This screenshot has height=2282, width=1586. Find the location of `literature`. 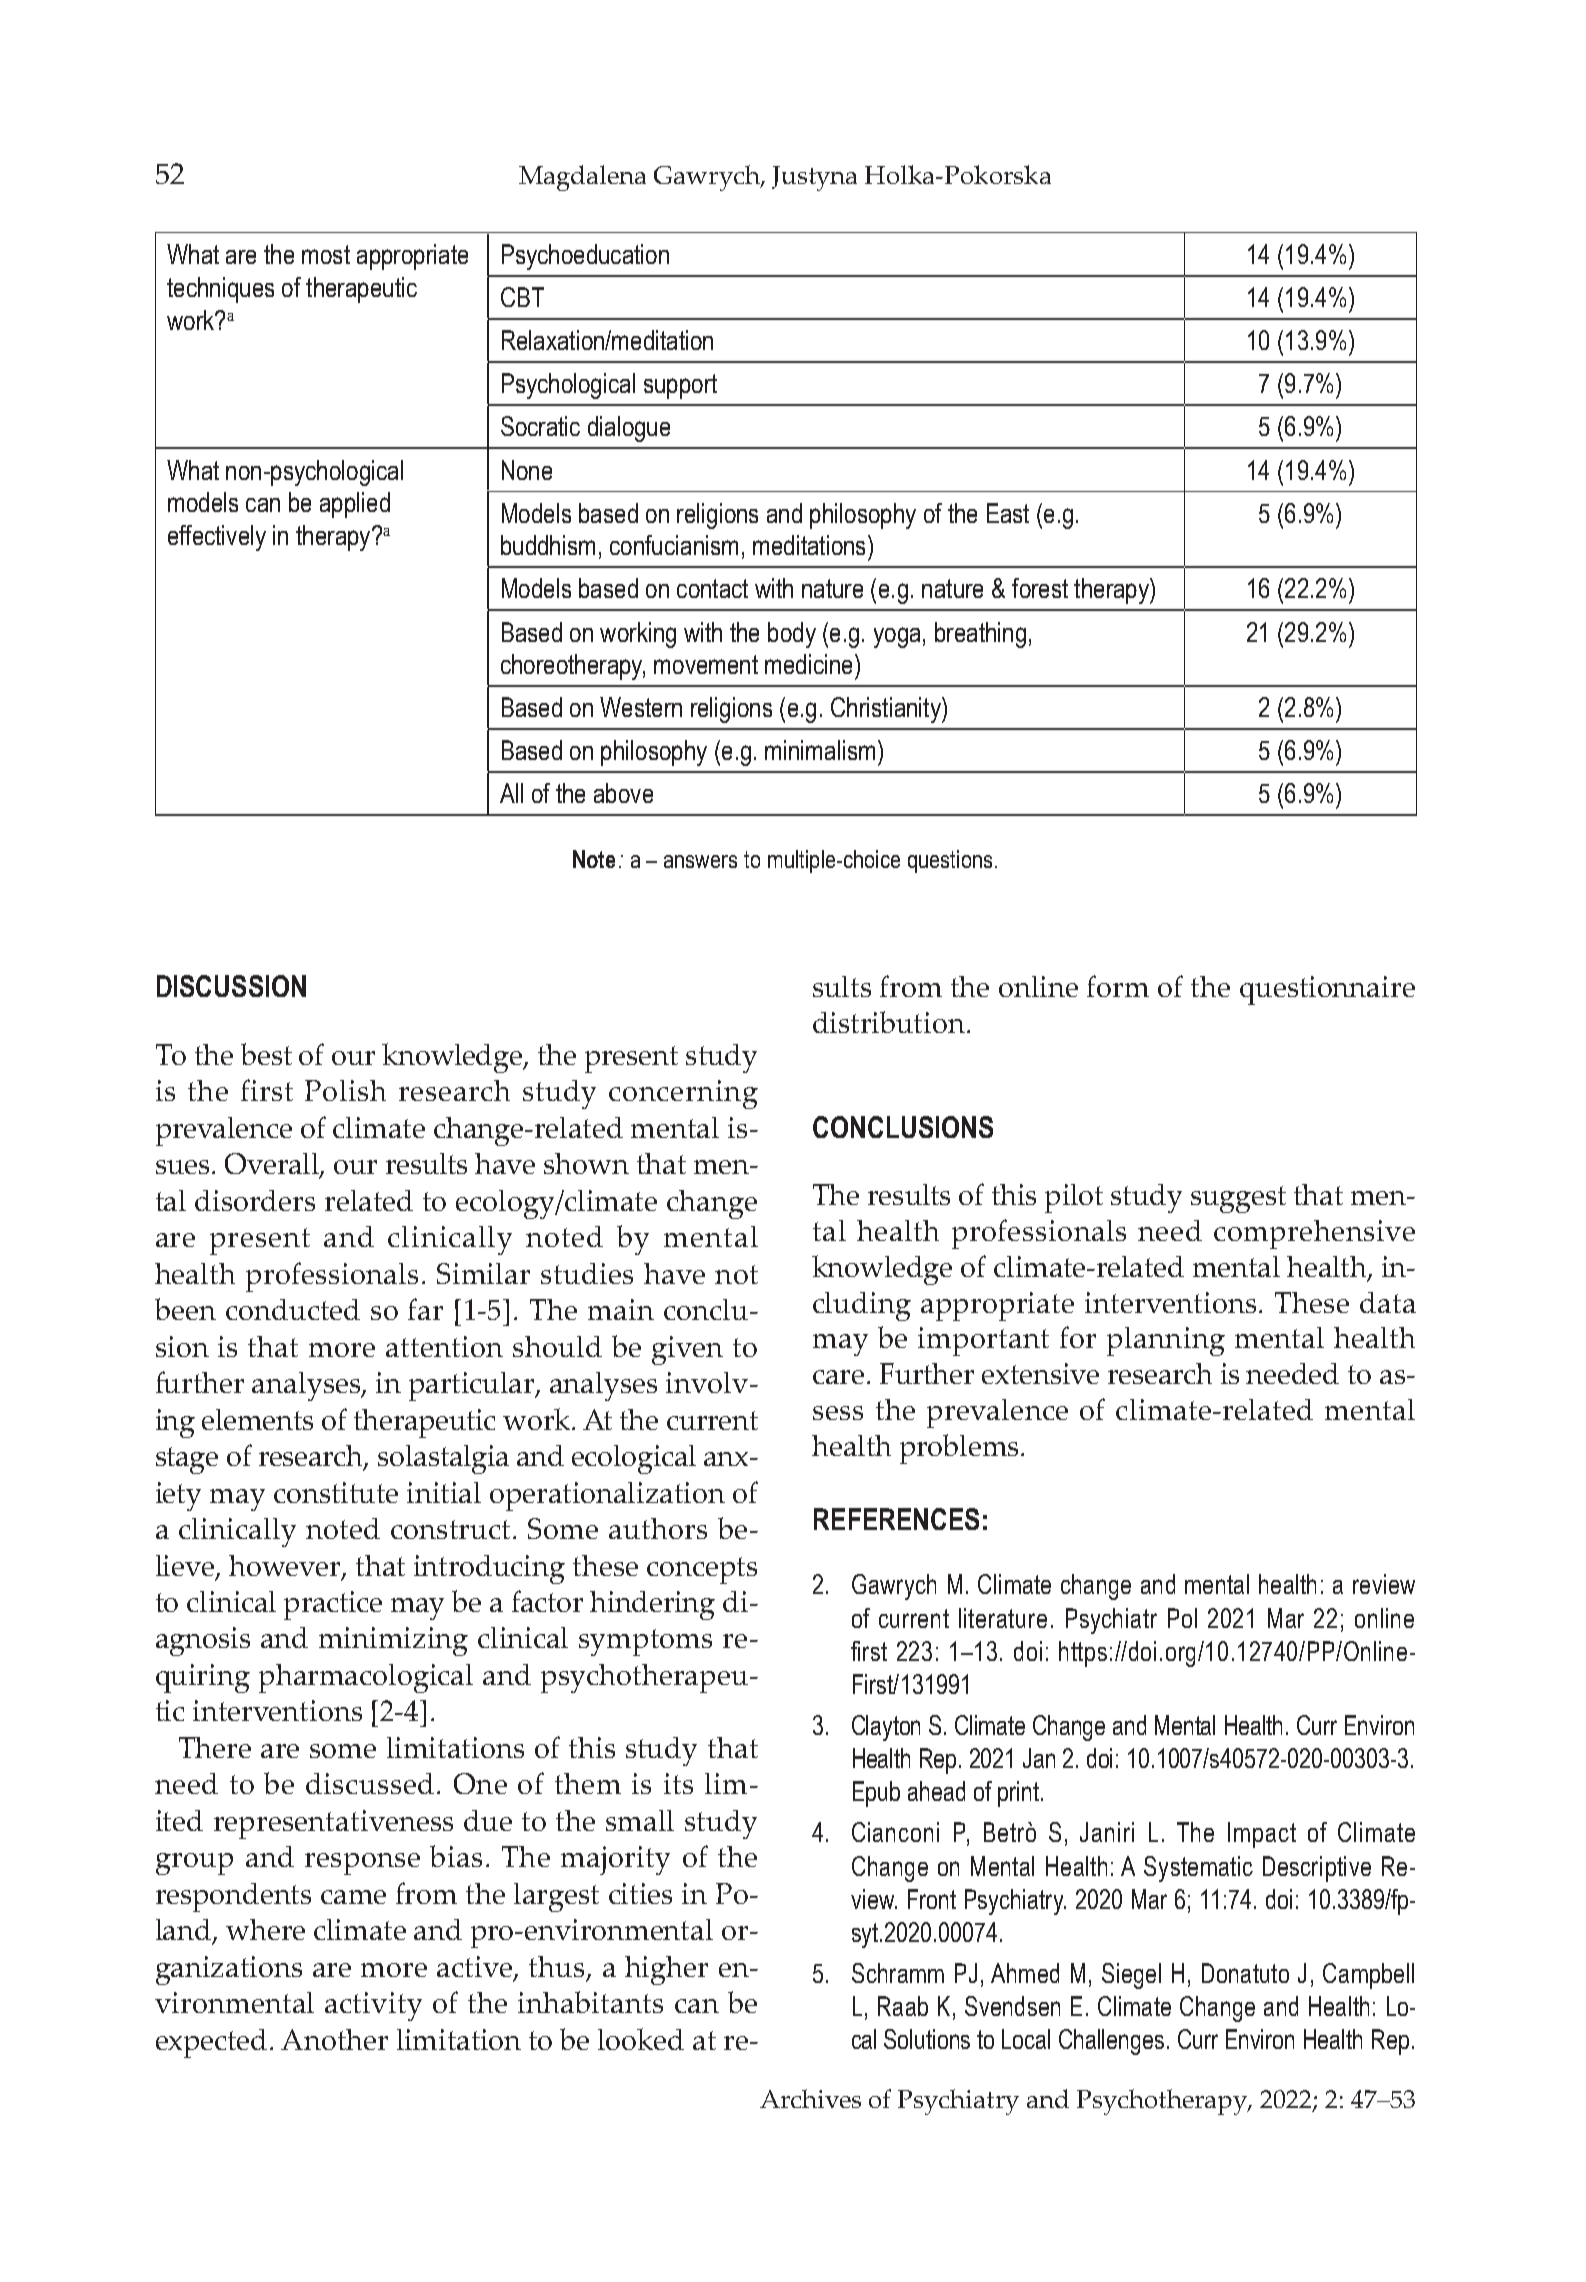

literature is located at coordinates (1003, 1618).
